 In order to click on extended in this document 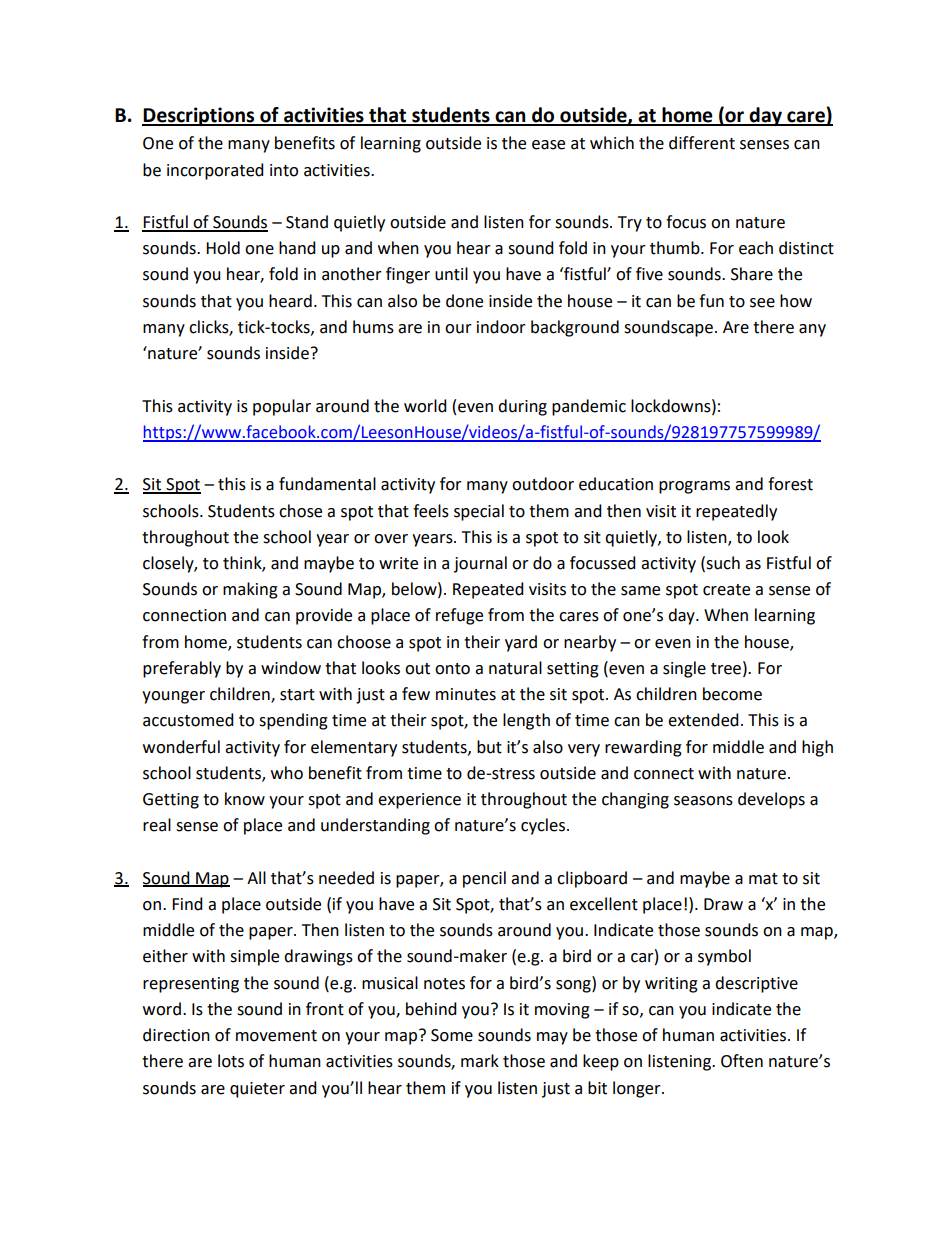, I will do `click(703, 720)`.
